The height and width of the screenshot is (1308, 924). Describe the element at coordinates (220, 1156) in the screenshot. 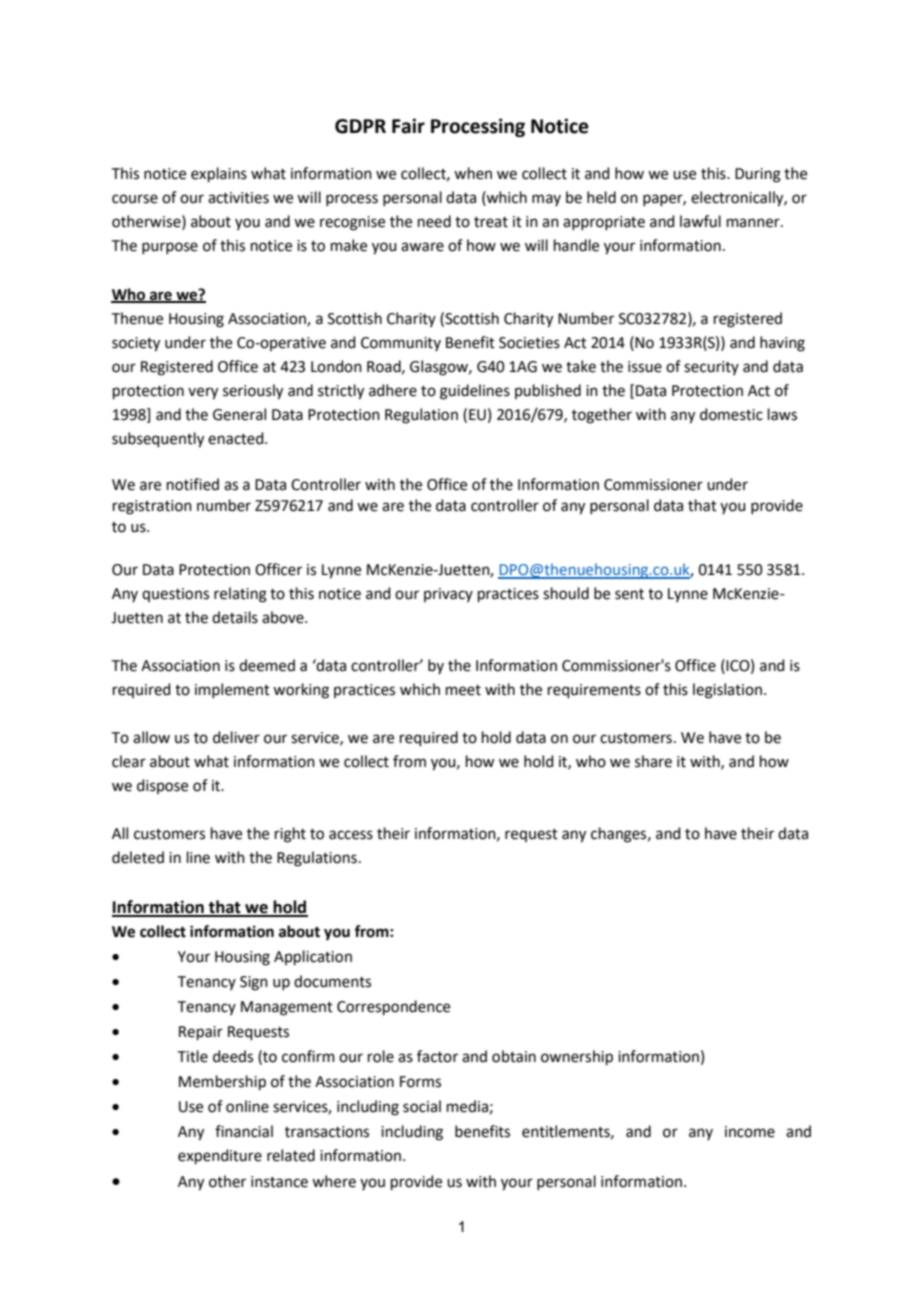

I see `expenditure` at that location.
